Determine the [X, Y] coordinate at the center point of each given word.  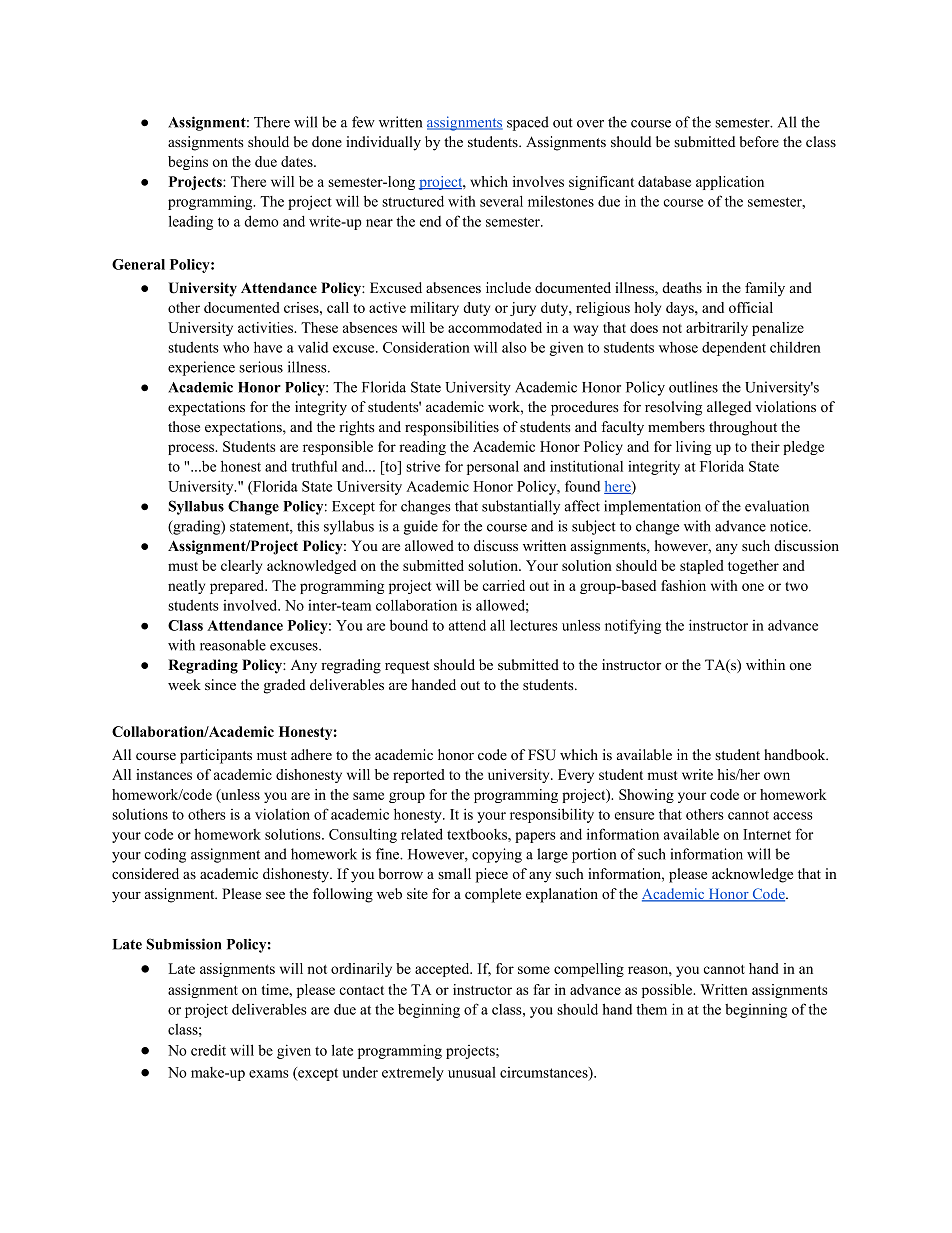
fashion [683, 585]
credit [208, 1050]
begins [188, 163]
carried [503, 585]
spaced [528, 123]
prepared [238, 587]
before [759, 141]
